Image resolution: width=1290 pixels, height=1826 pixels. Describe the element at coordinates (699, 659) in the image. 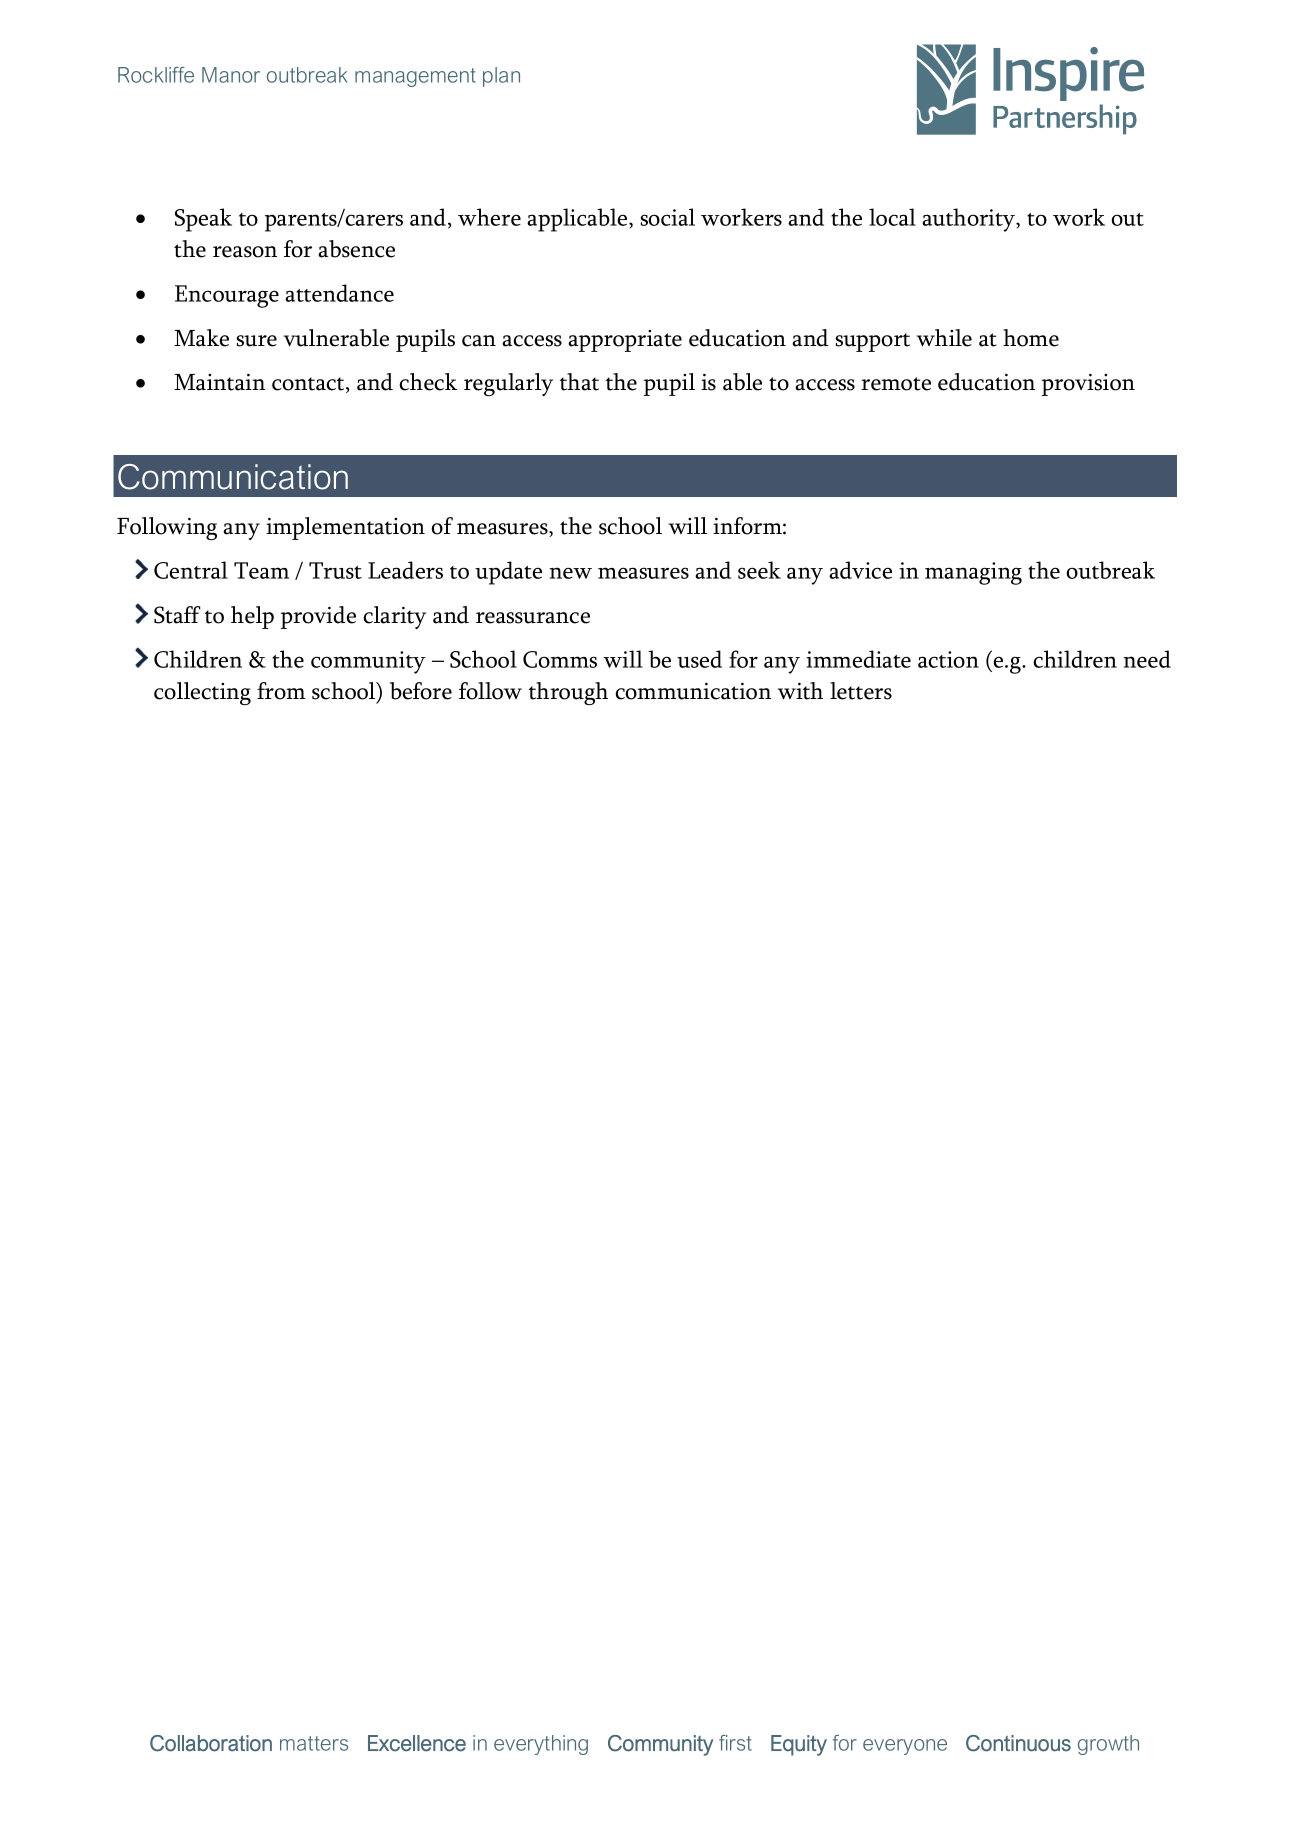

I see `used` at that location.
